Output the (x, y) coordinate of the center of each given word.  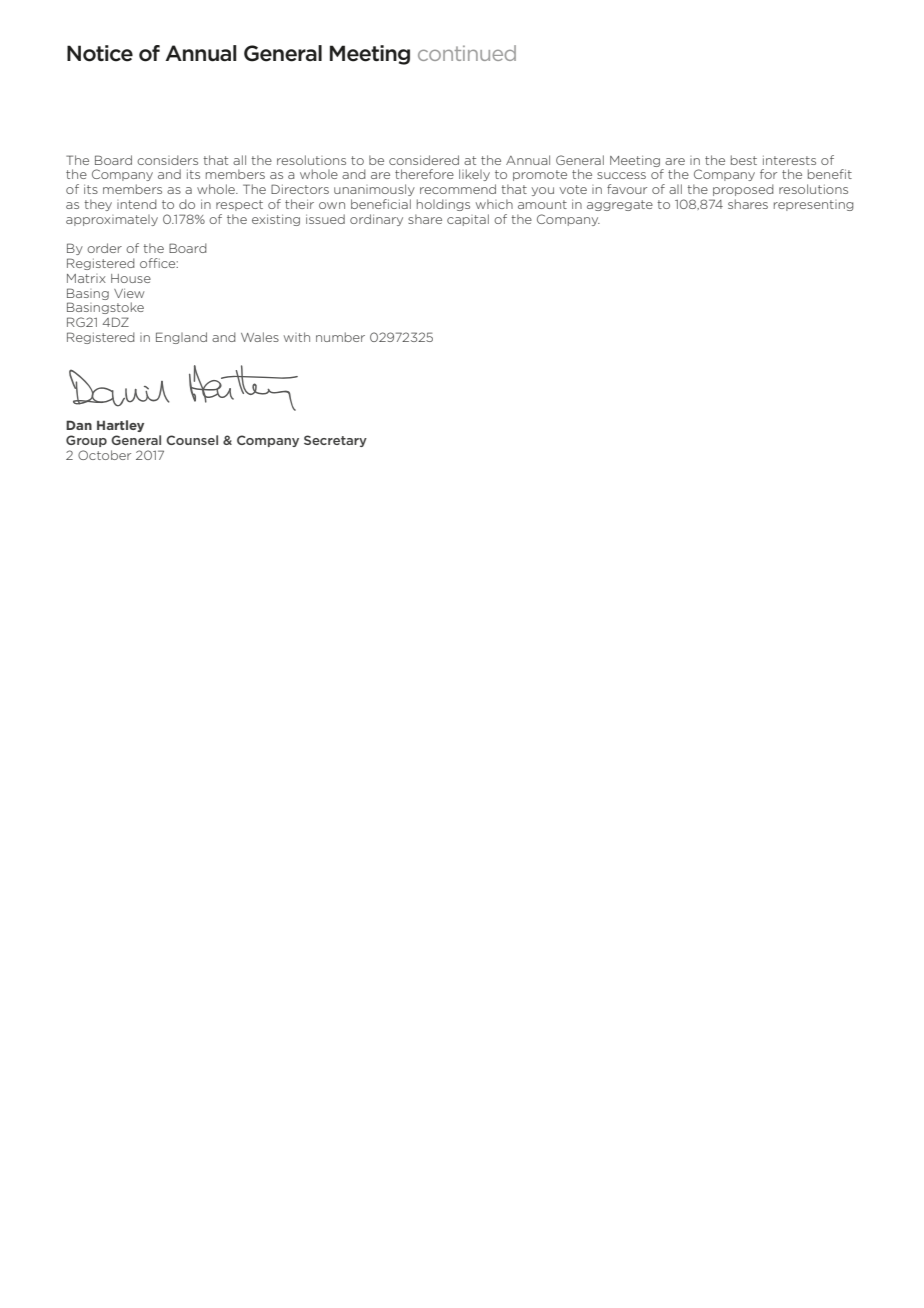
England (181, 338)
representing (814, 205)
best (744, 160)
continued (467, 53)
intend (137, 204)
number (340, 337)
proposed (743, 190)
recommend (458, 189)
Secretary (335, 441)
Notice (100, 53)
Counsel (192, 440)
